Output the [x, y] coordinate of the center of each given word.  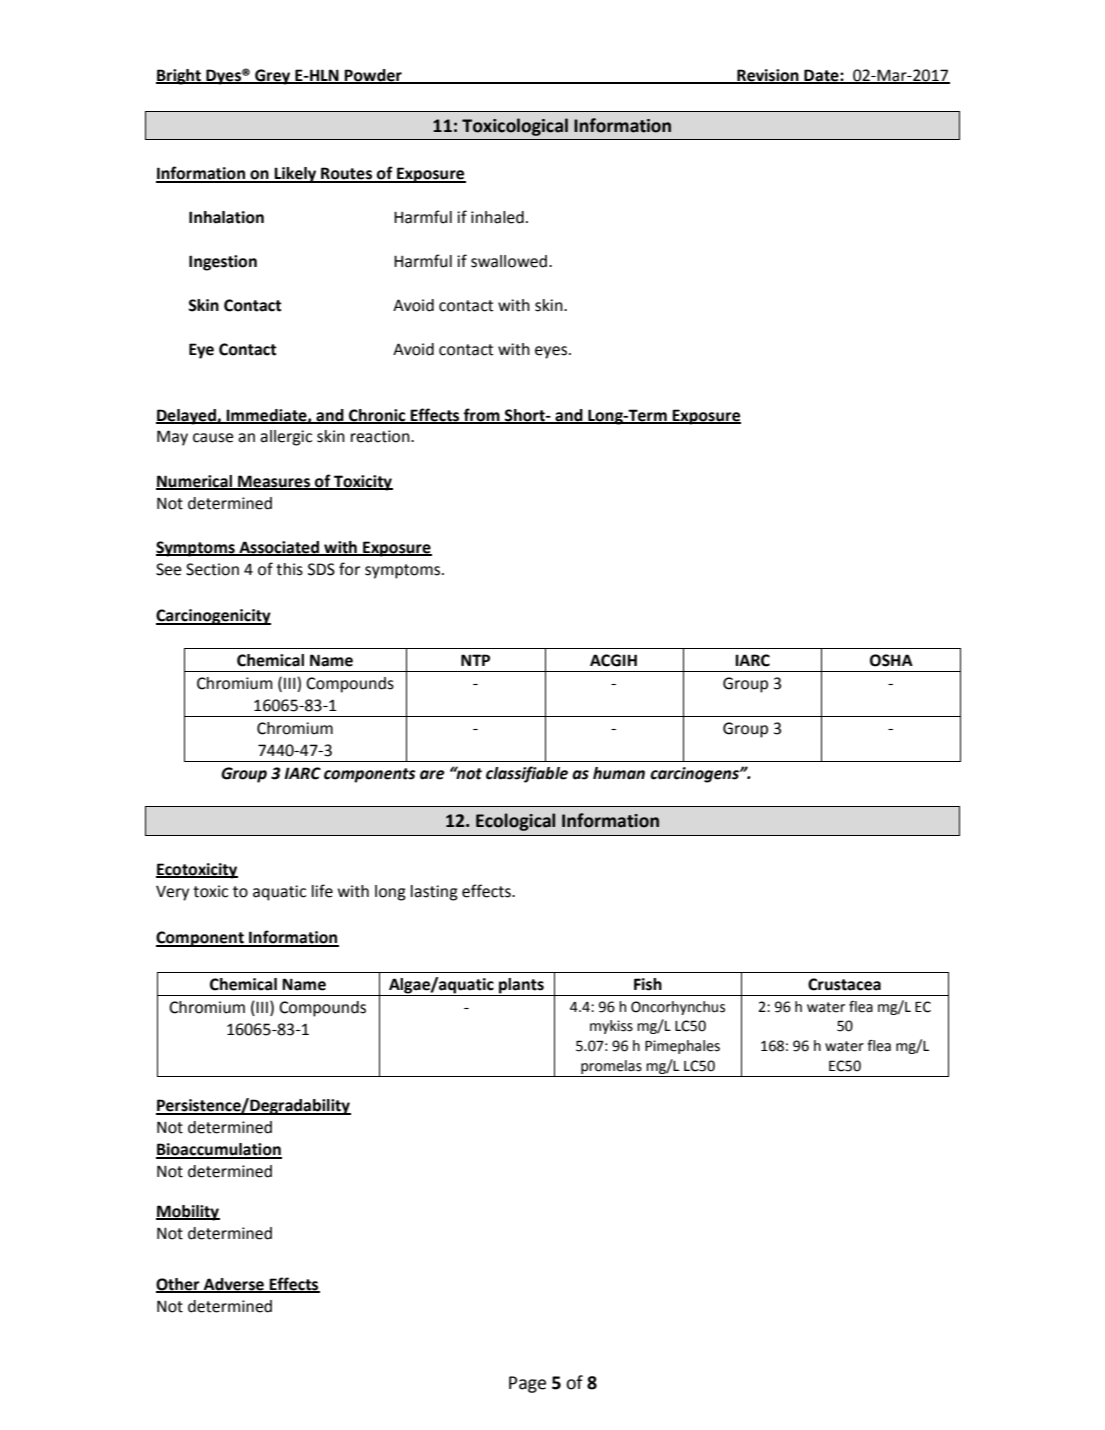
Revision [768, 76]
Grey [273, 77]
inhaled [497, 217]
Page [527, 1384]
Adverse [234, 1285]
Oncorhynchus [678, 1008]
